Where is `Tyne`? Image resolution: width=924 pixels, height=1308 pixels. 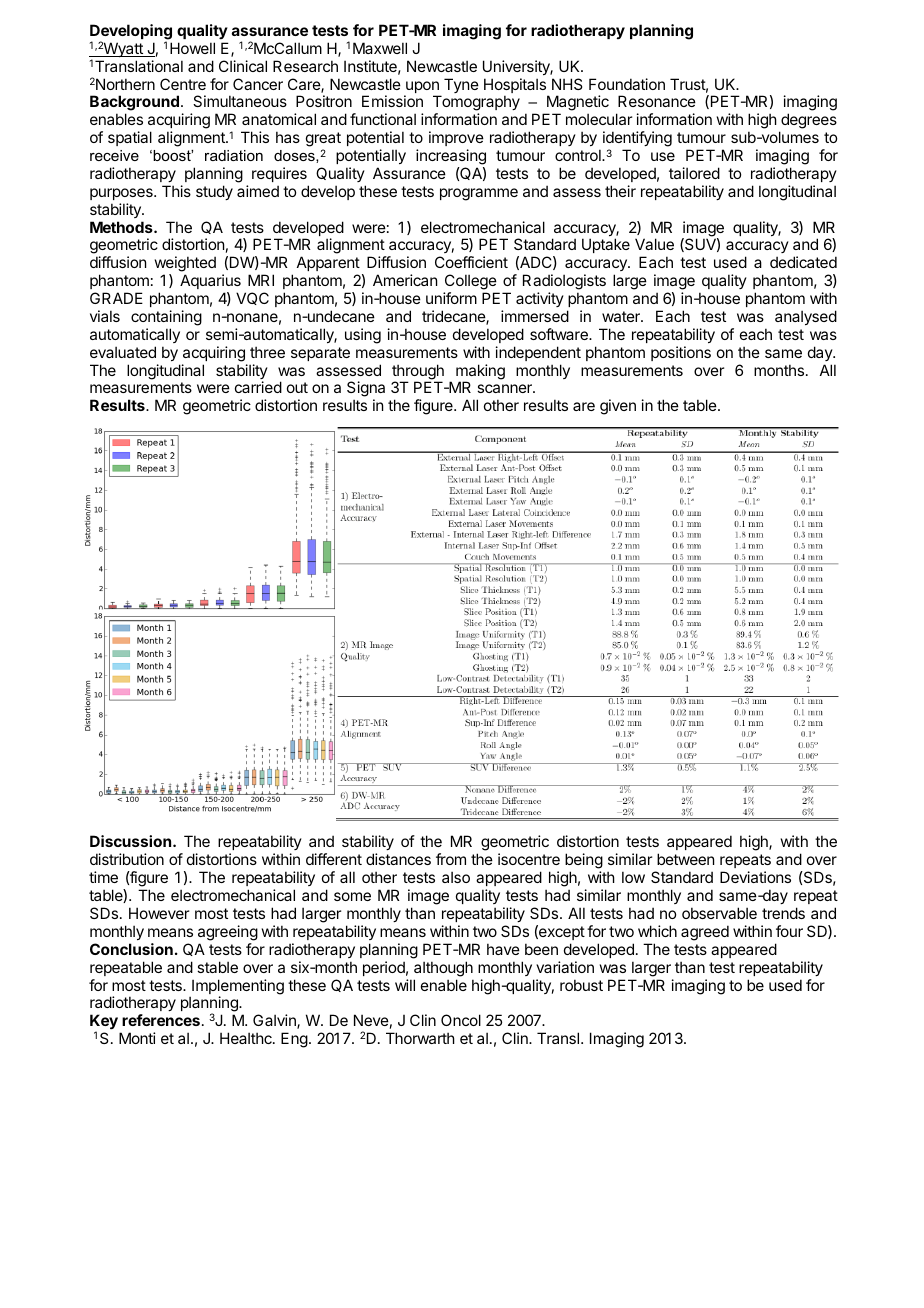 Tyne is located at coordinates (461, 85).
